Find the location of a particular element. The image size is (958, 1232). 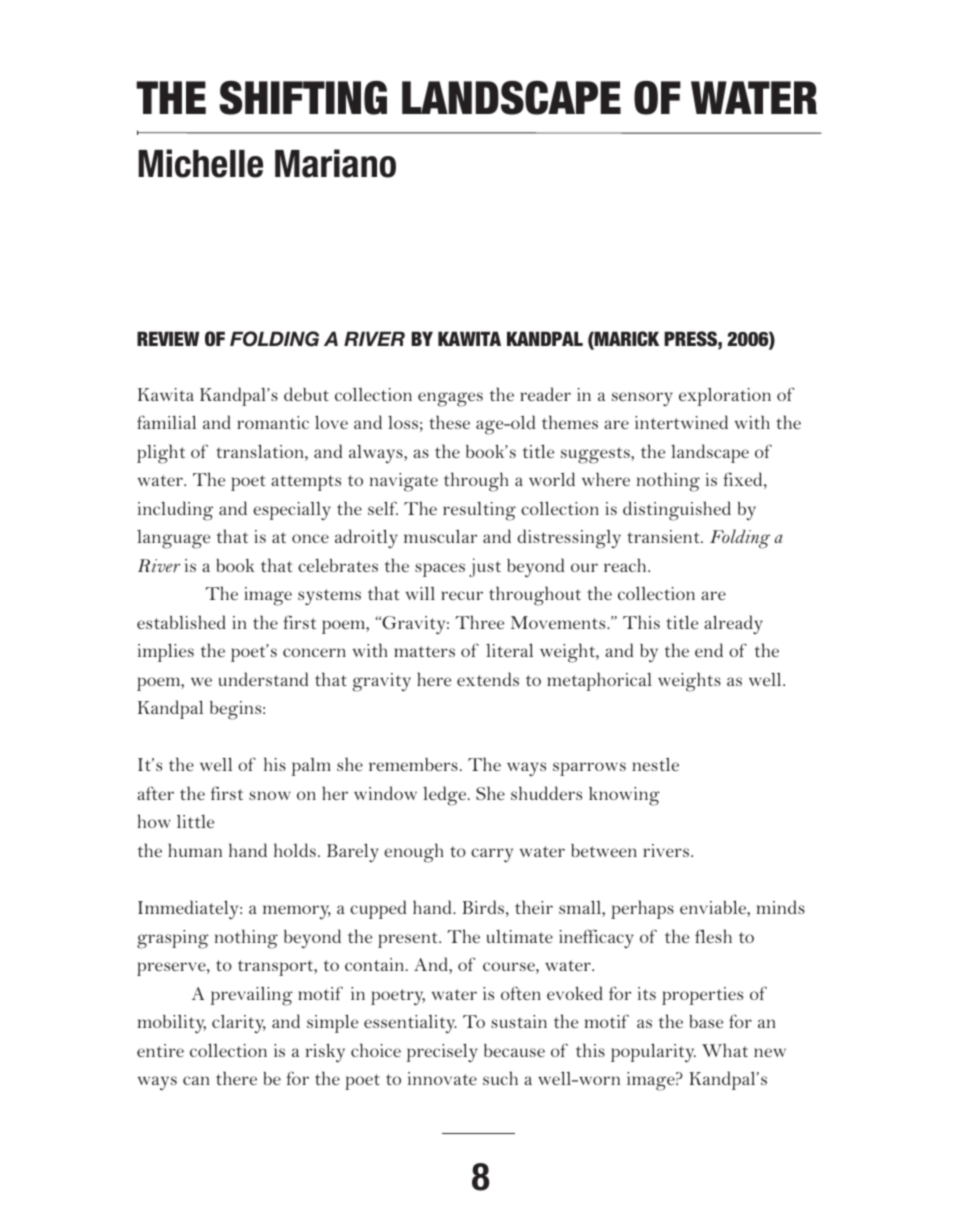

recur is located at coordinates (462, 595).
